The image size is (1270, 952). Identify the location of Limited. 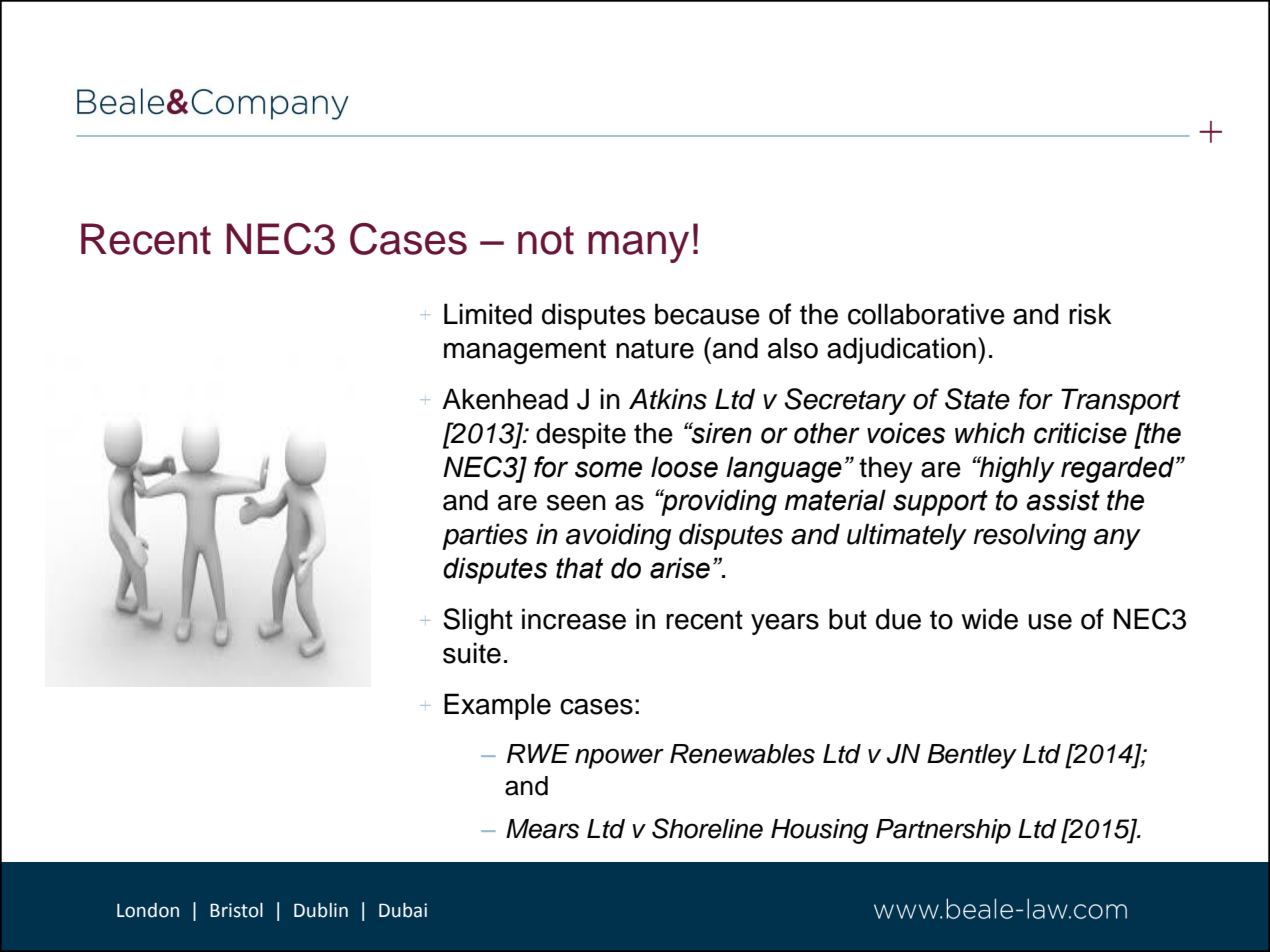
(488, 314).
